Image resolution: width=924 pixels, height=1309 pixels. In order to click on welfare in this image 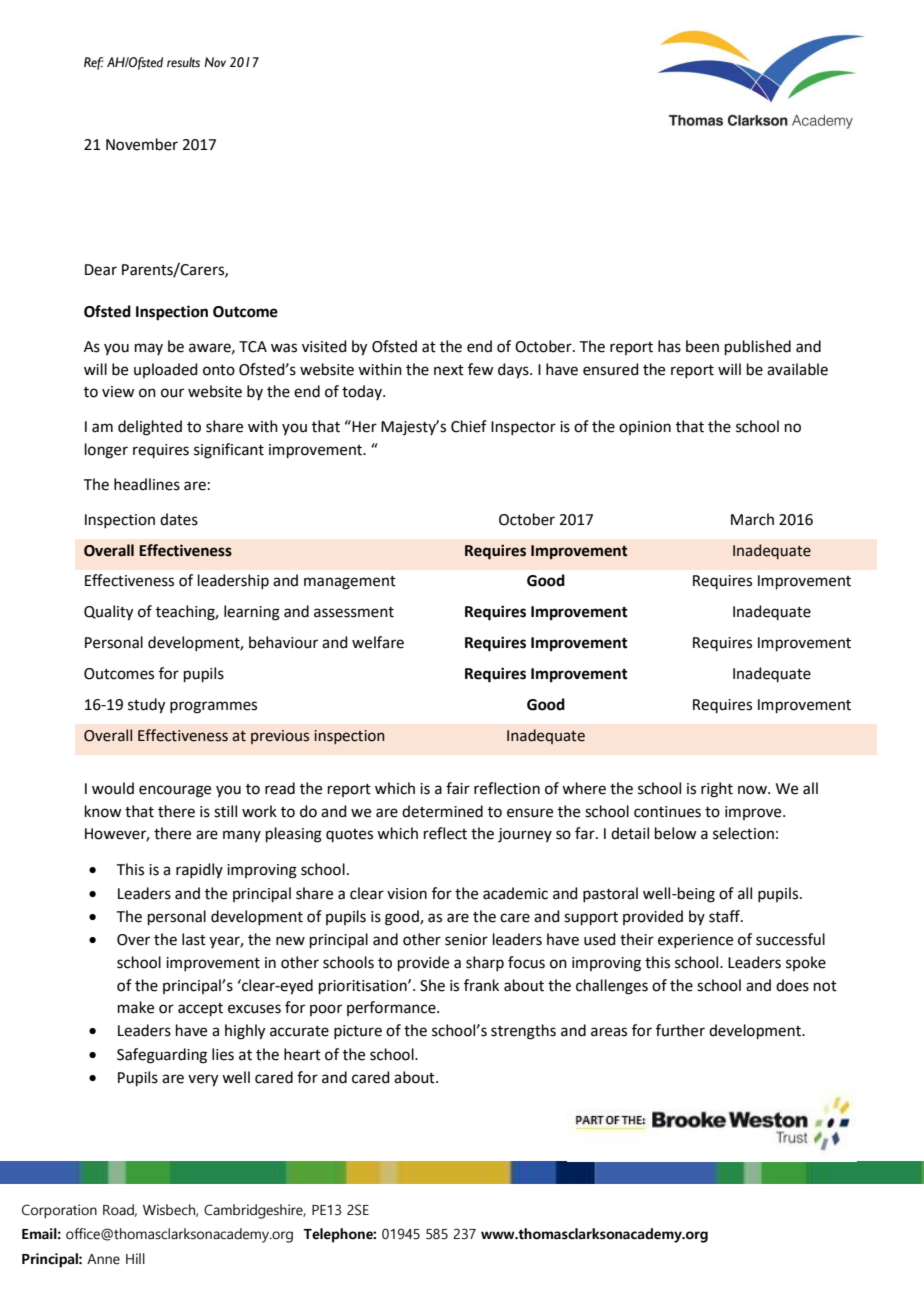, I will do `click(378, 642)`.
